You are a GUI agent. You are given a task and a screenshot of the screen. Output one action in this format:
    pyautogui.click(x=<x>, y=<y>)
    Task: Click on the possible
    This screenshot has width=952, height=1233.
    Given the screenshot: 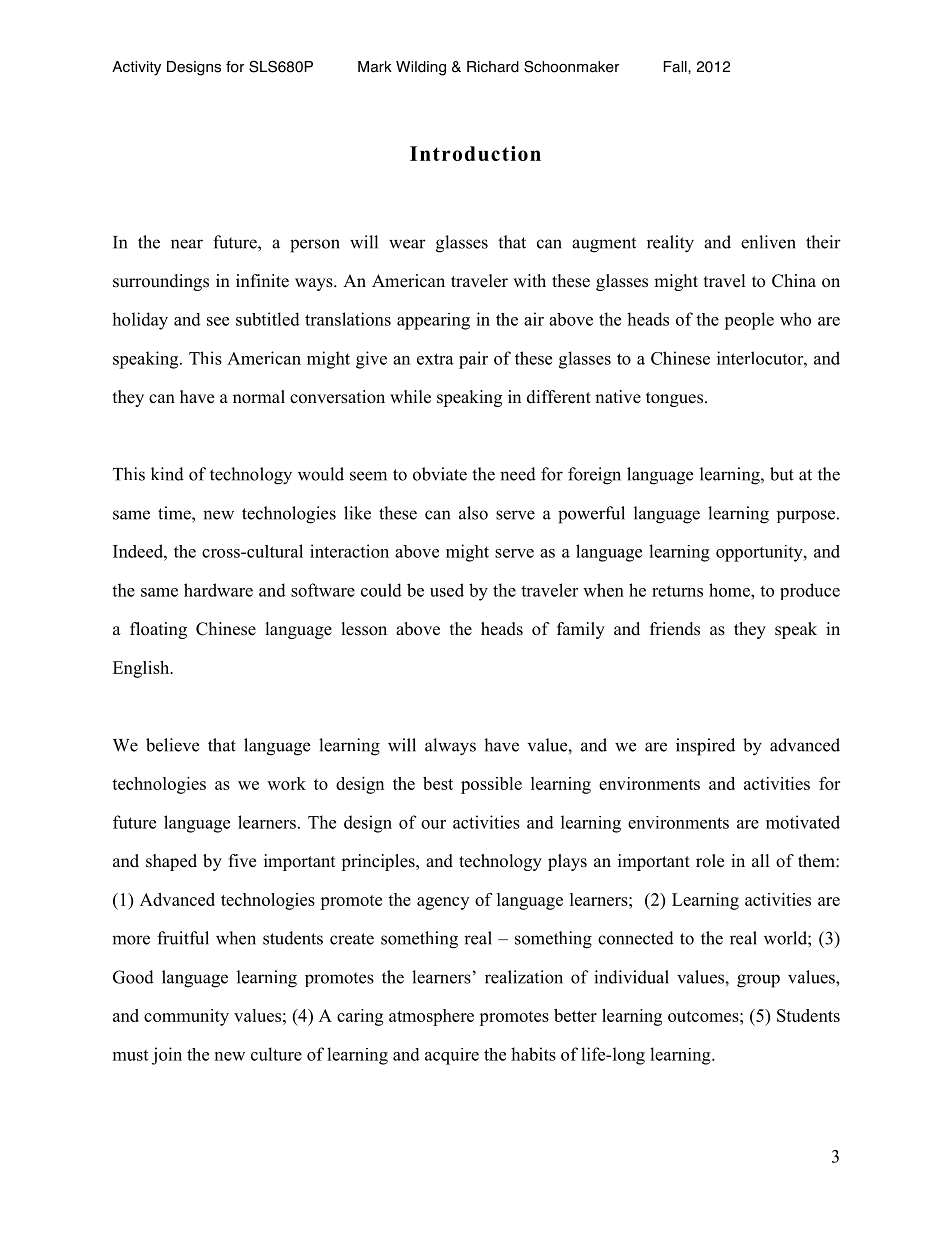 What is the action you would take?
    pyautogui.click(x=491, y=785)
